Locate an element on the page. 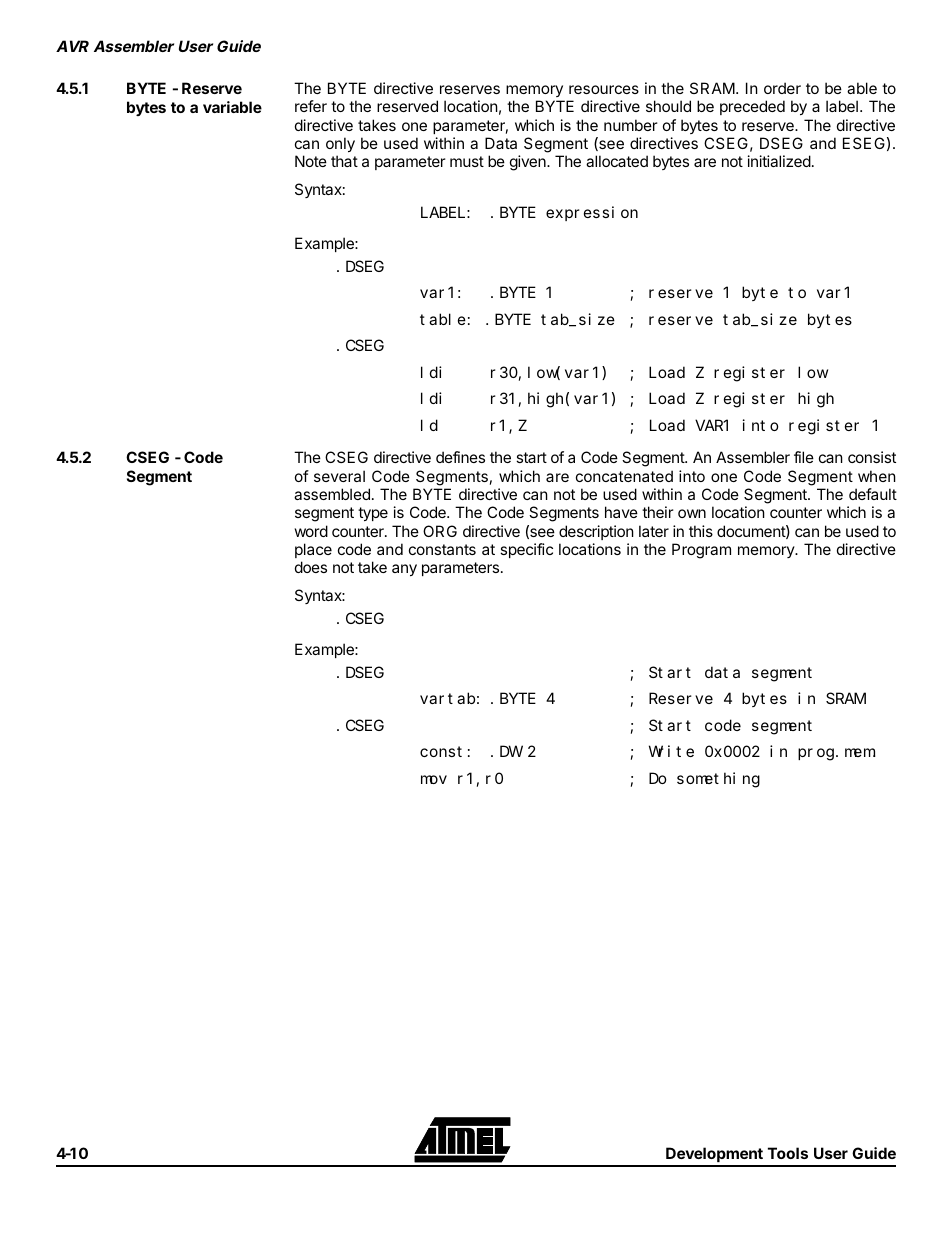  mov is located at coordinates (434, 779).
